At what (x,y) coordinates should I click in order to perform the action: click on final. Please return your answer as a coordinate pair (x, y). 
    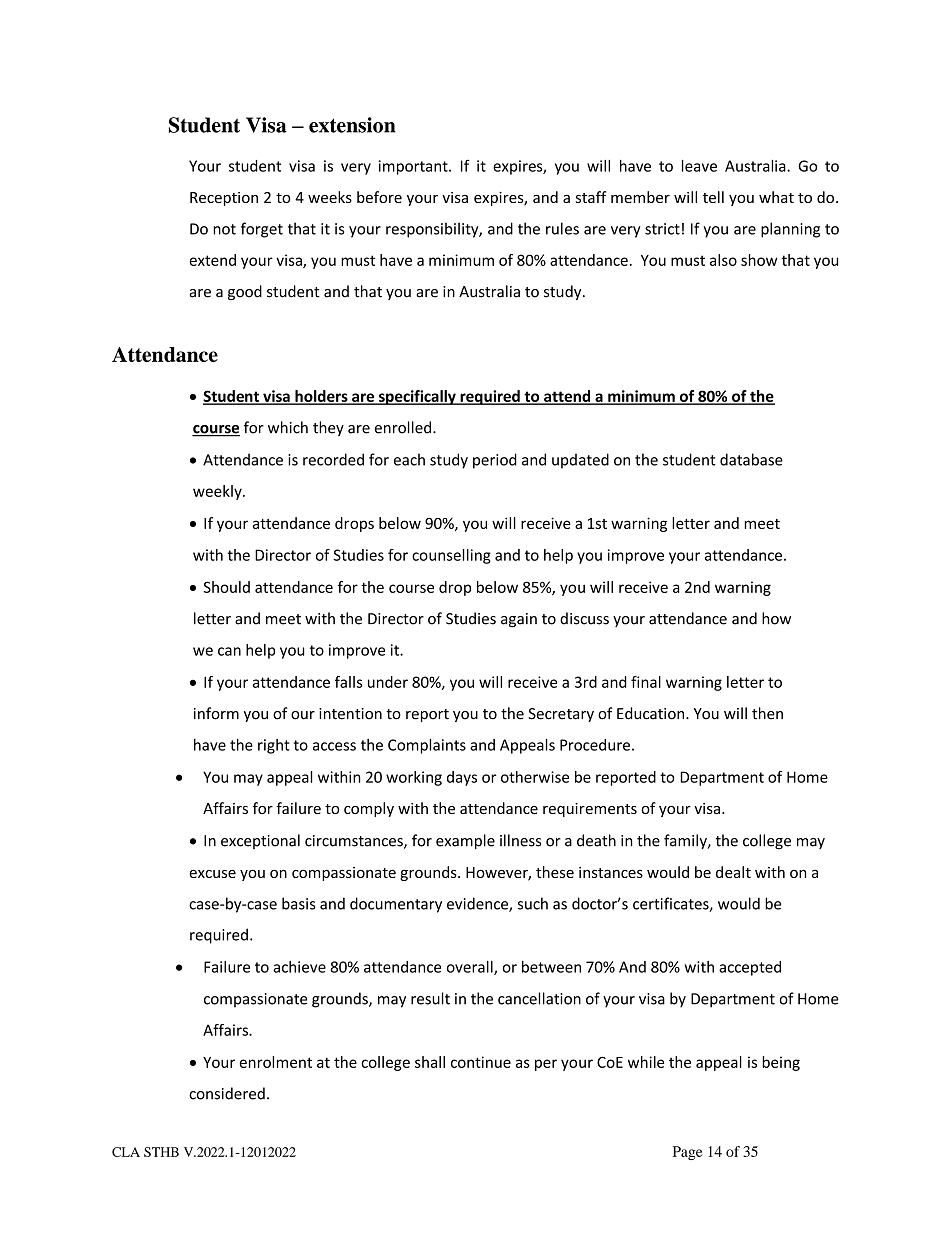
    Looking at the image, I should click on (646, 682).
